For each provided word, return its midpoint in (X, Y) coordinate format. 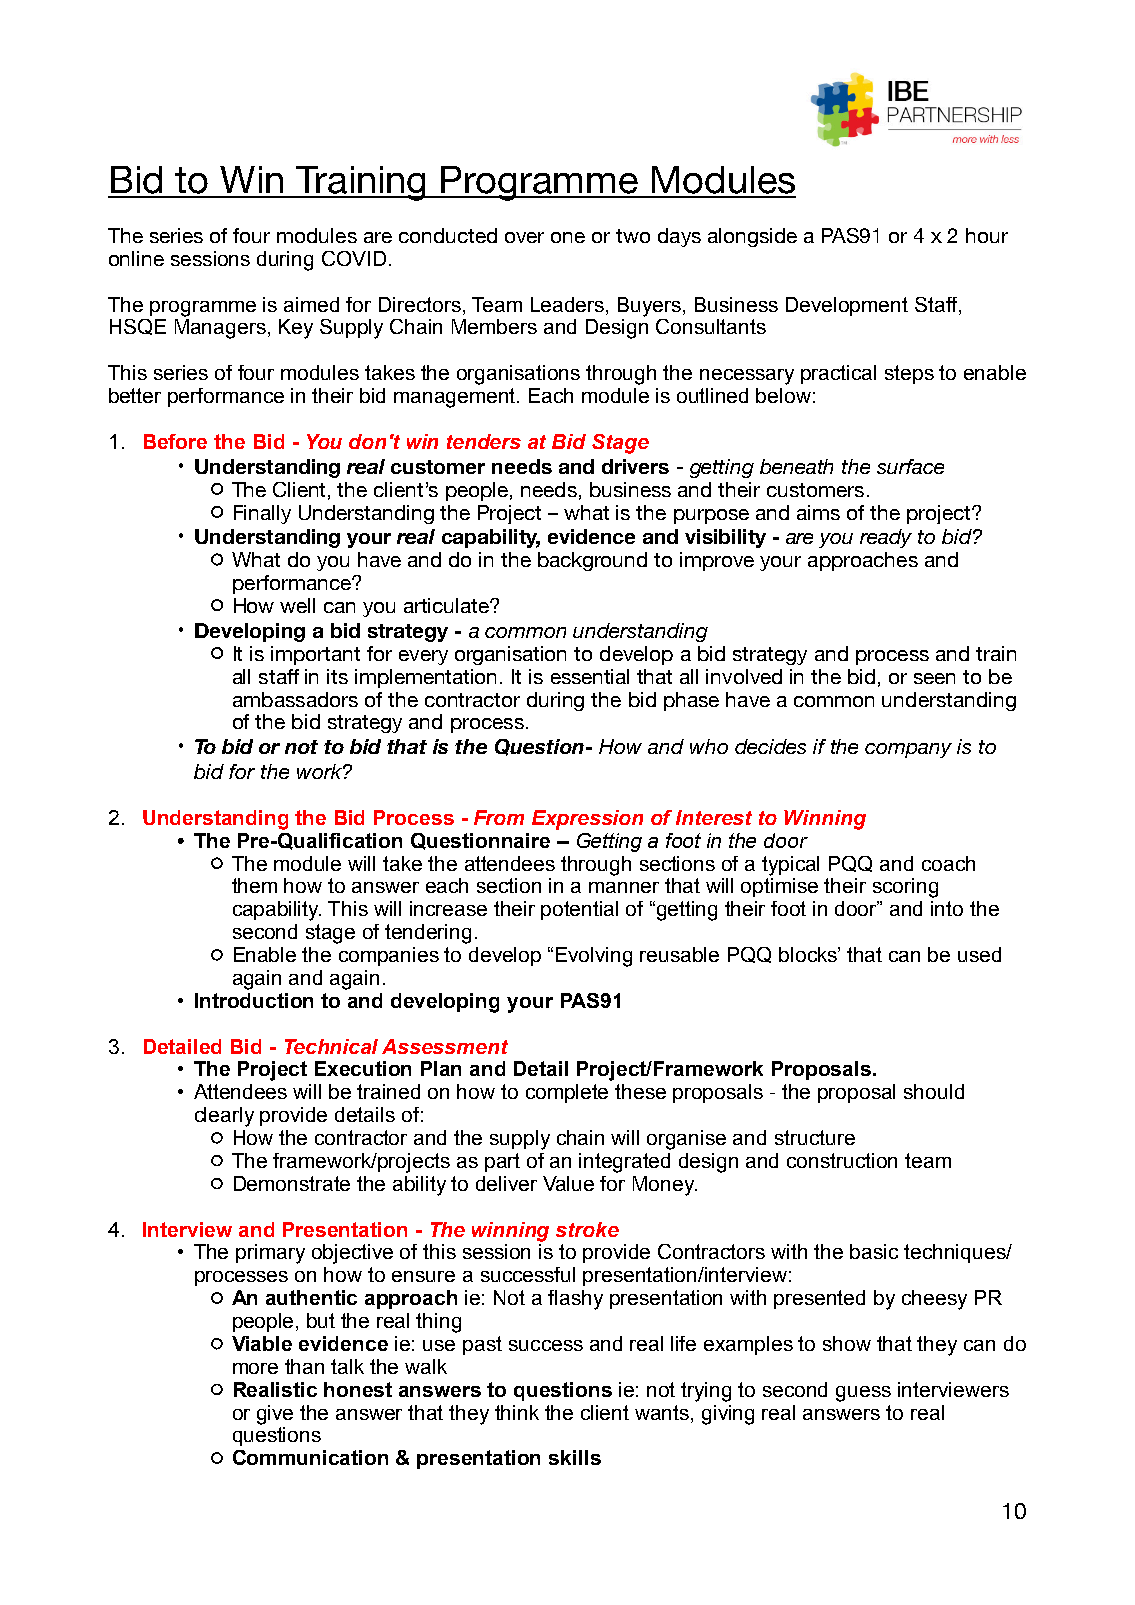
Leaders (569, 304)
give (275, 1415)
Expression (587, 820)
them (254, 885)
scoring (905, 888)
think (517, 1412)
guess (863, 1394)
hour (987, 235)
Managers (220, 329)
